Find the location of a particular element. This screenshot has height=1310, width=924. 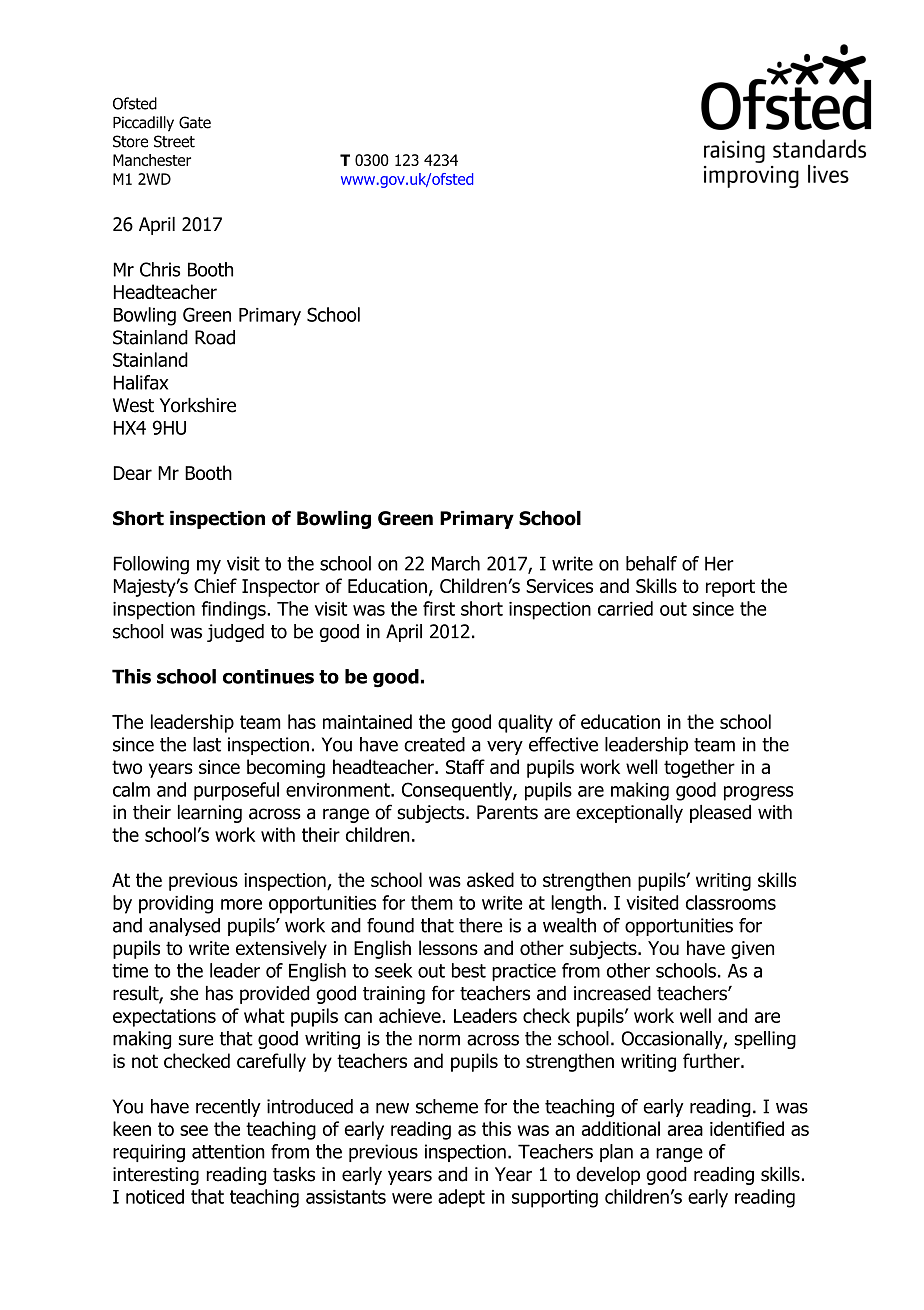

Street is located at coordinates (174, 141).
